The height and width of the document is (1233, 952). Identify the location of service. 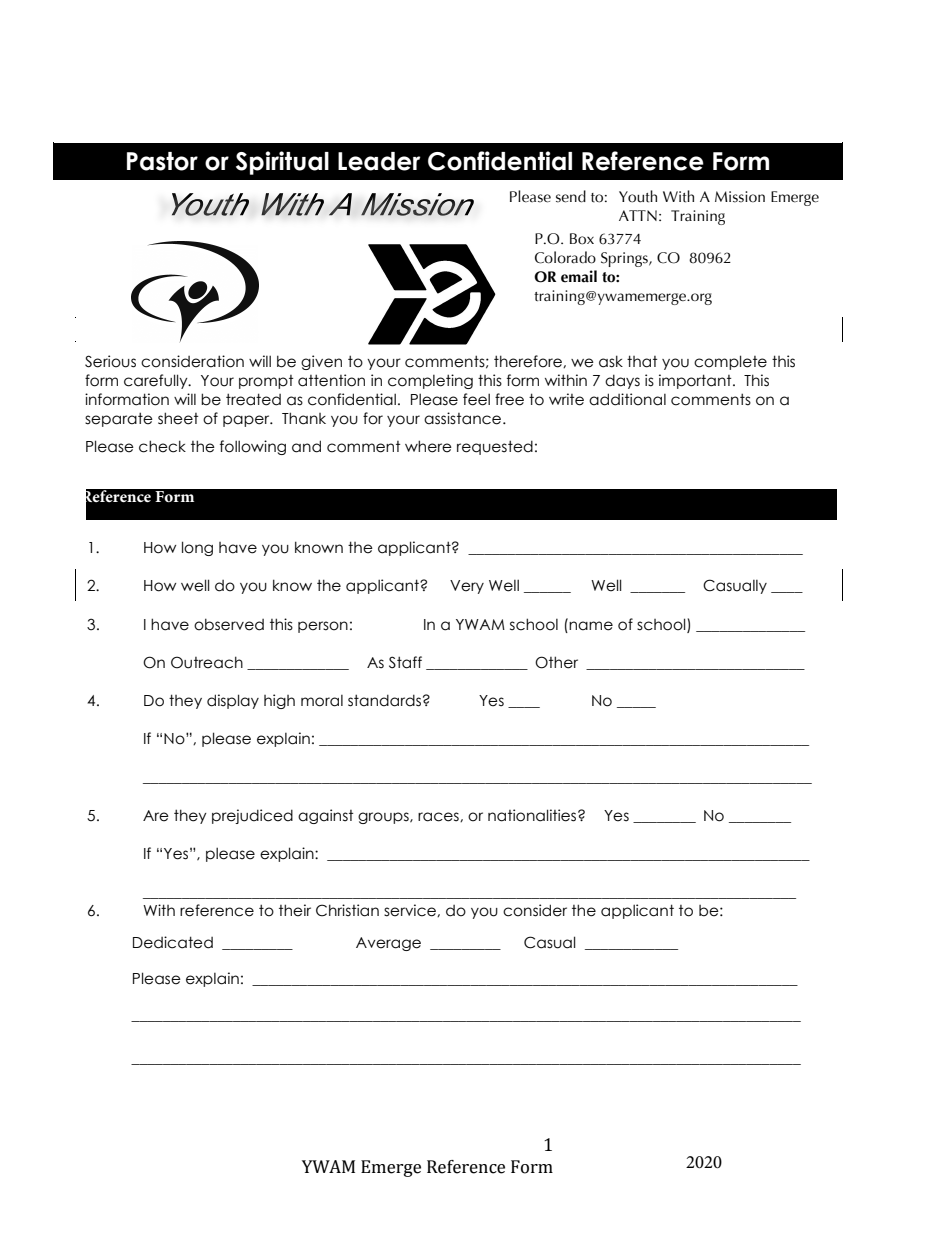
(411, 910).
